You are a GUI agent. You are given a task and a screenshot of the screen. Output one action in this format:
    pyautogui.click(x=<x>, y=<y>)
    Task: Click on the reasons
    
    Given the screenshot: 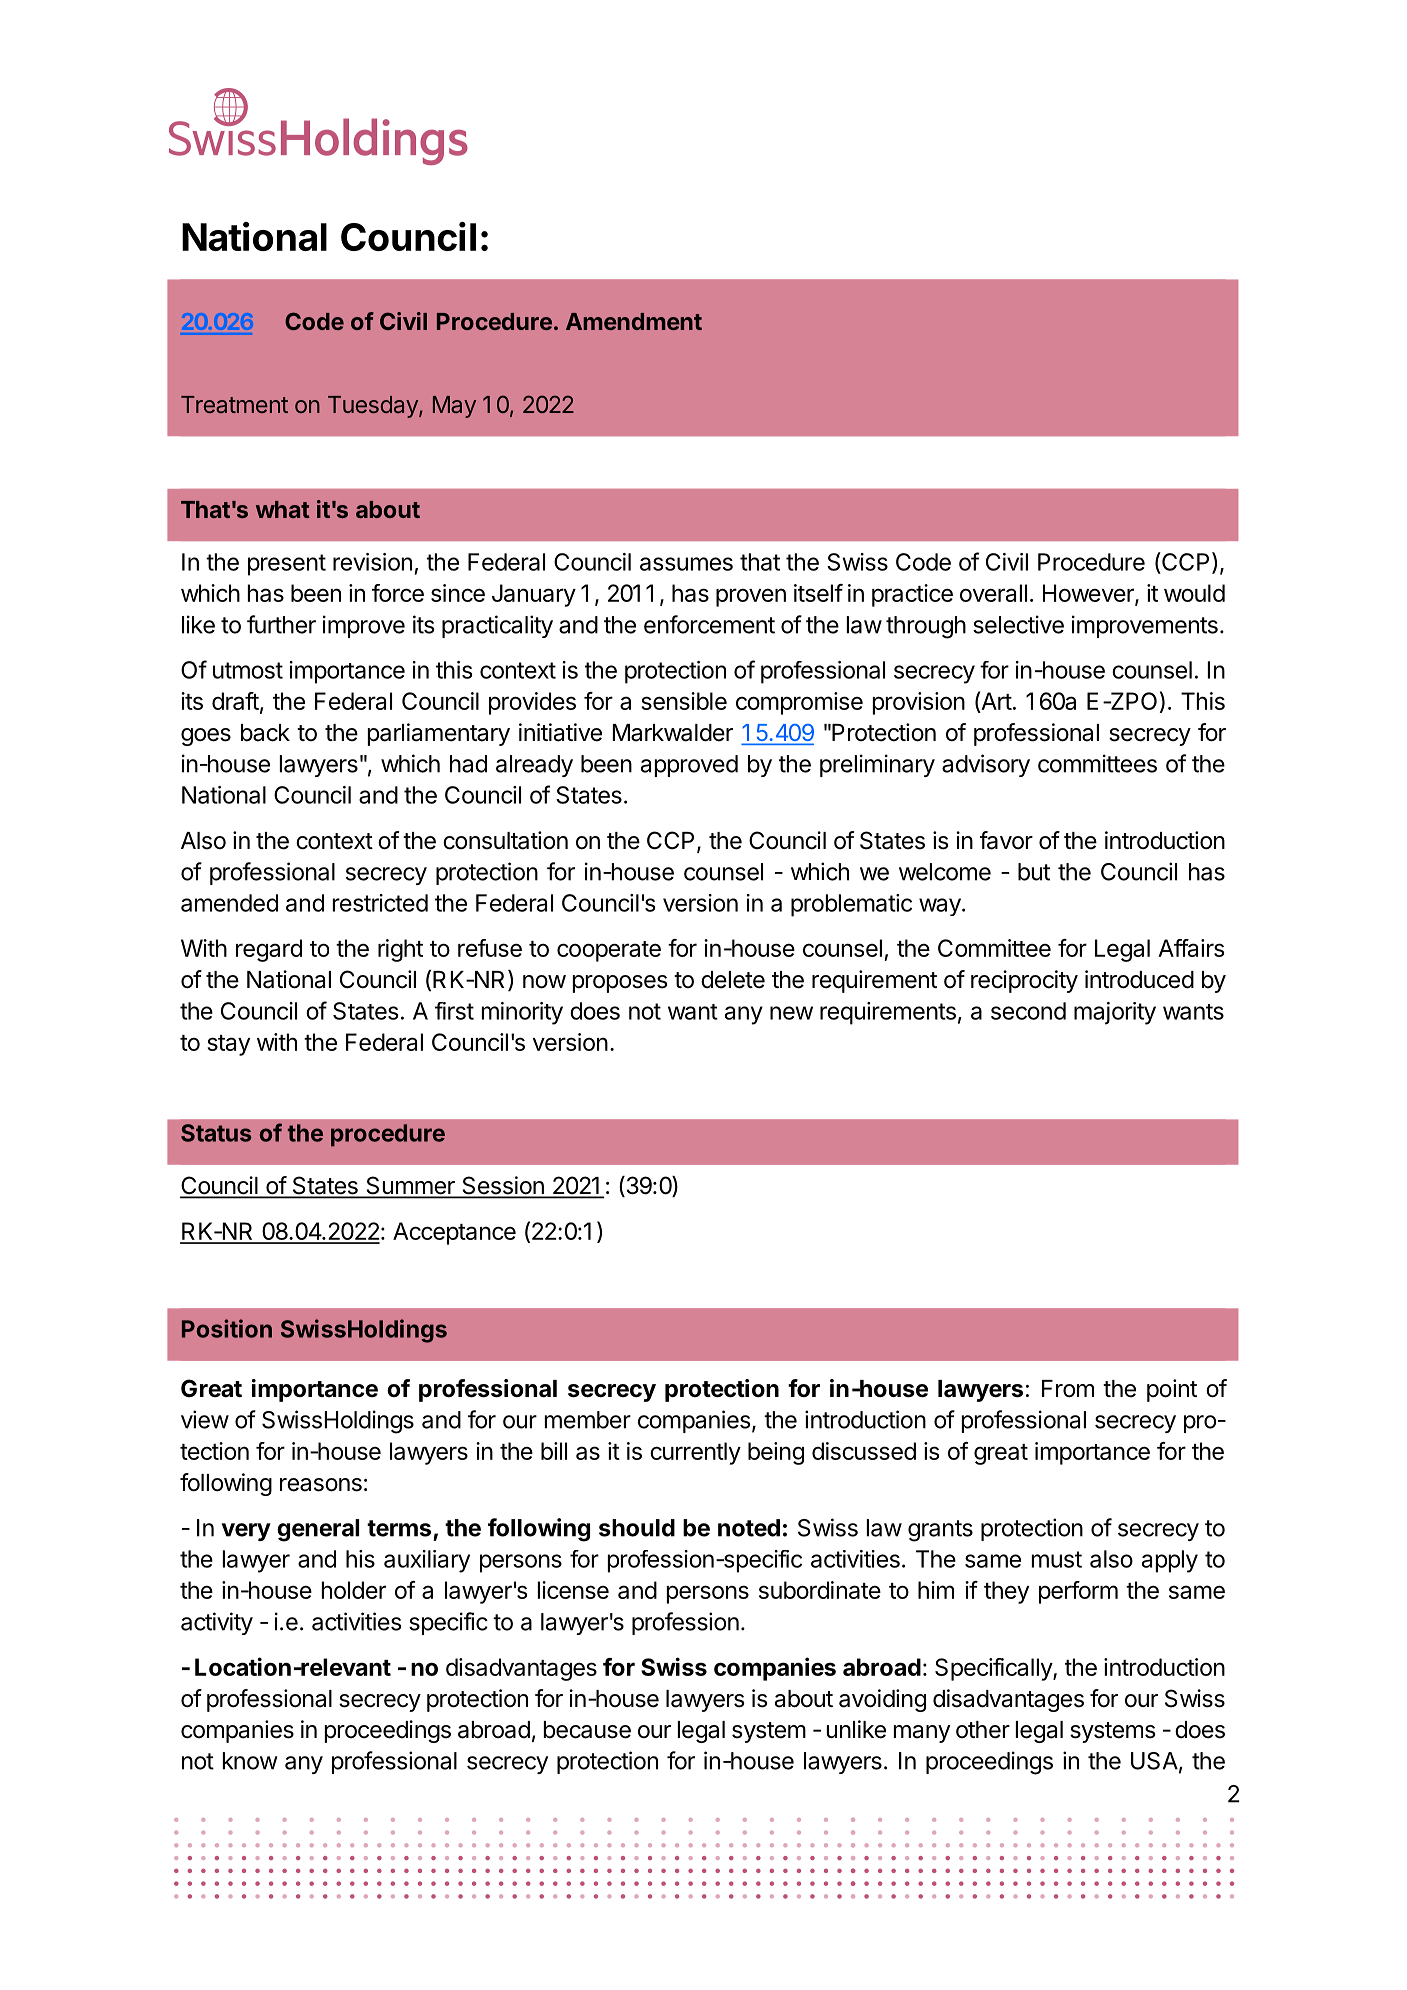 What is the action you would take?
    pyautogui.click(x=321, y=1485)
